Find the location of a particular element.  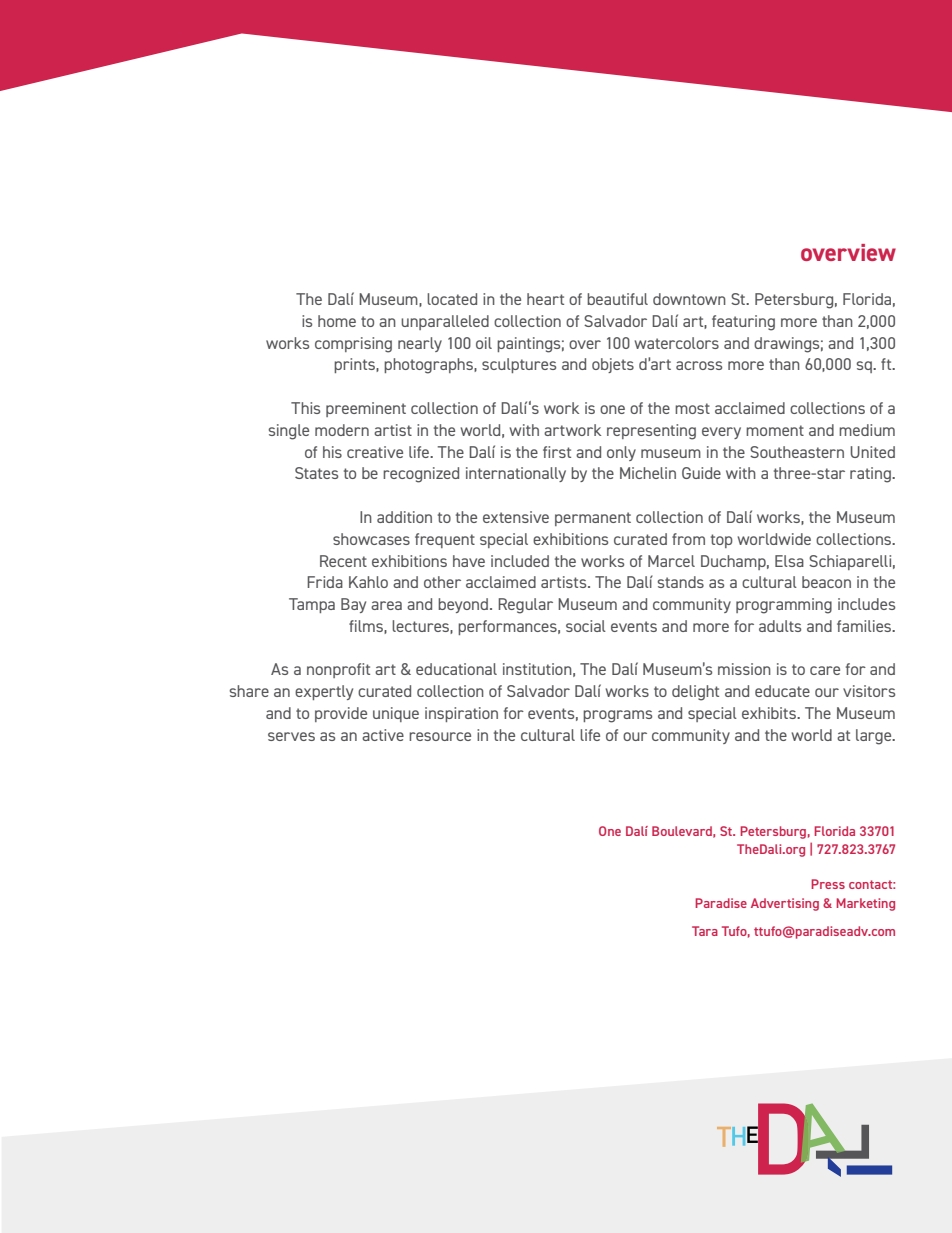

serves is located at coordinates (291, 736).
